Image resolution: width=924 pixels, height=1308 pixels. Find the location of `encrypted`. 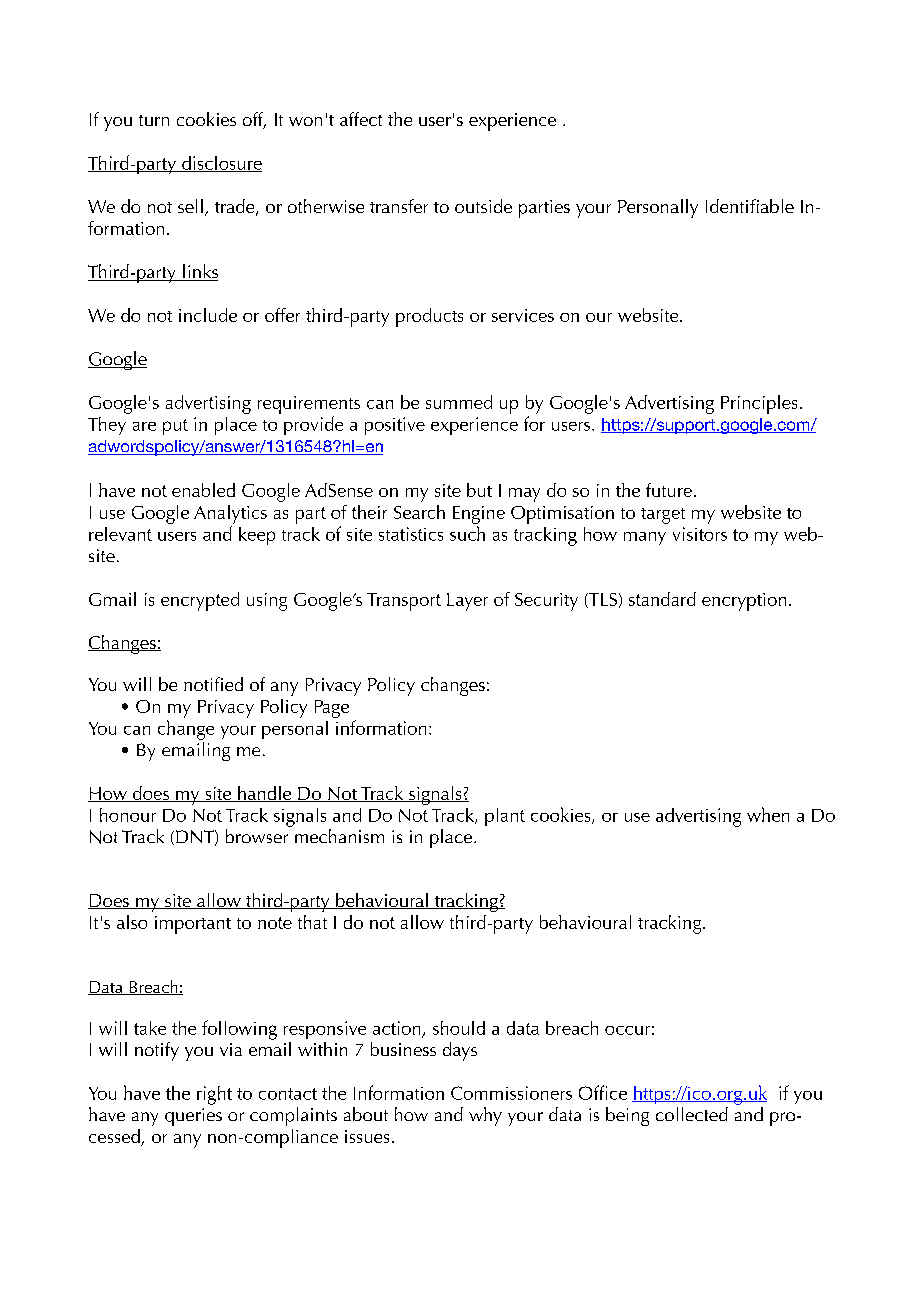

encrypted is located at coordinates (200, 601).
